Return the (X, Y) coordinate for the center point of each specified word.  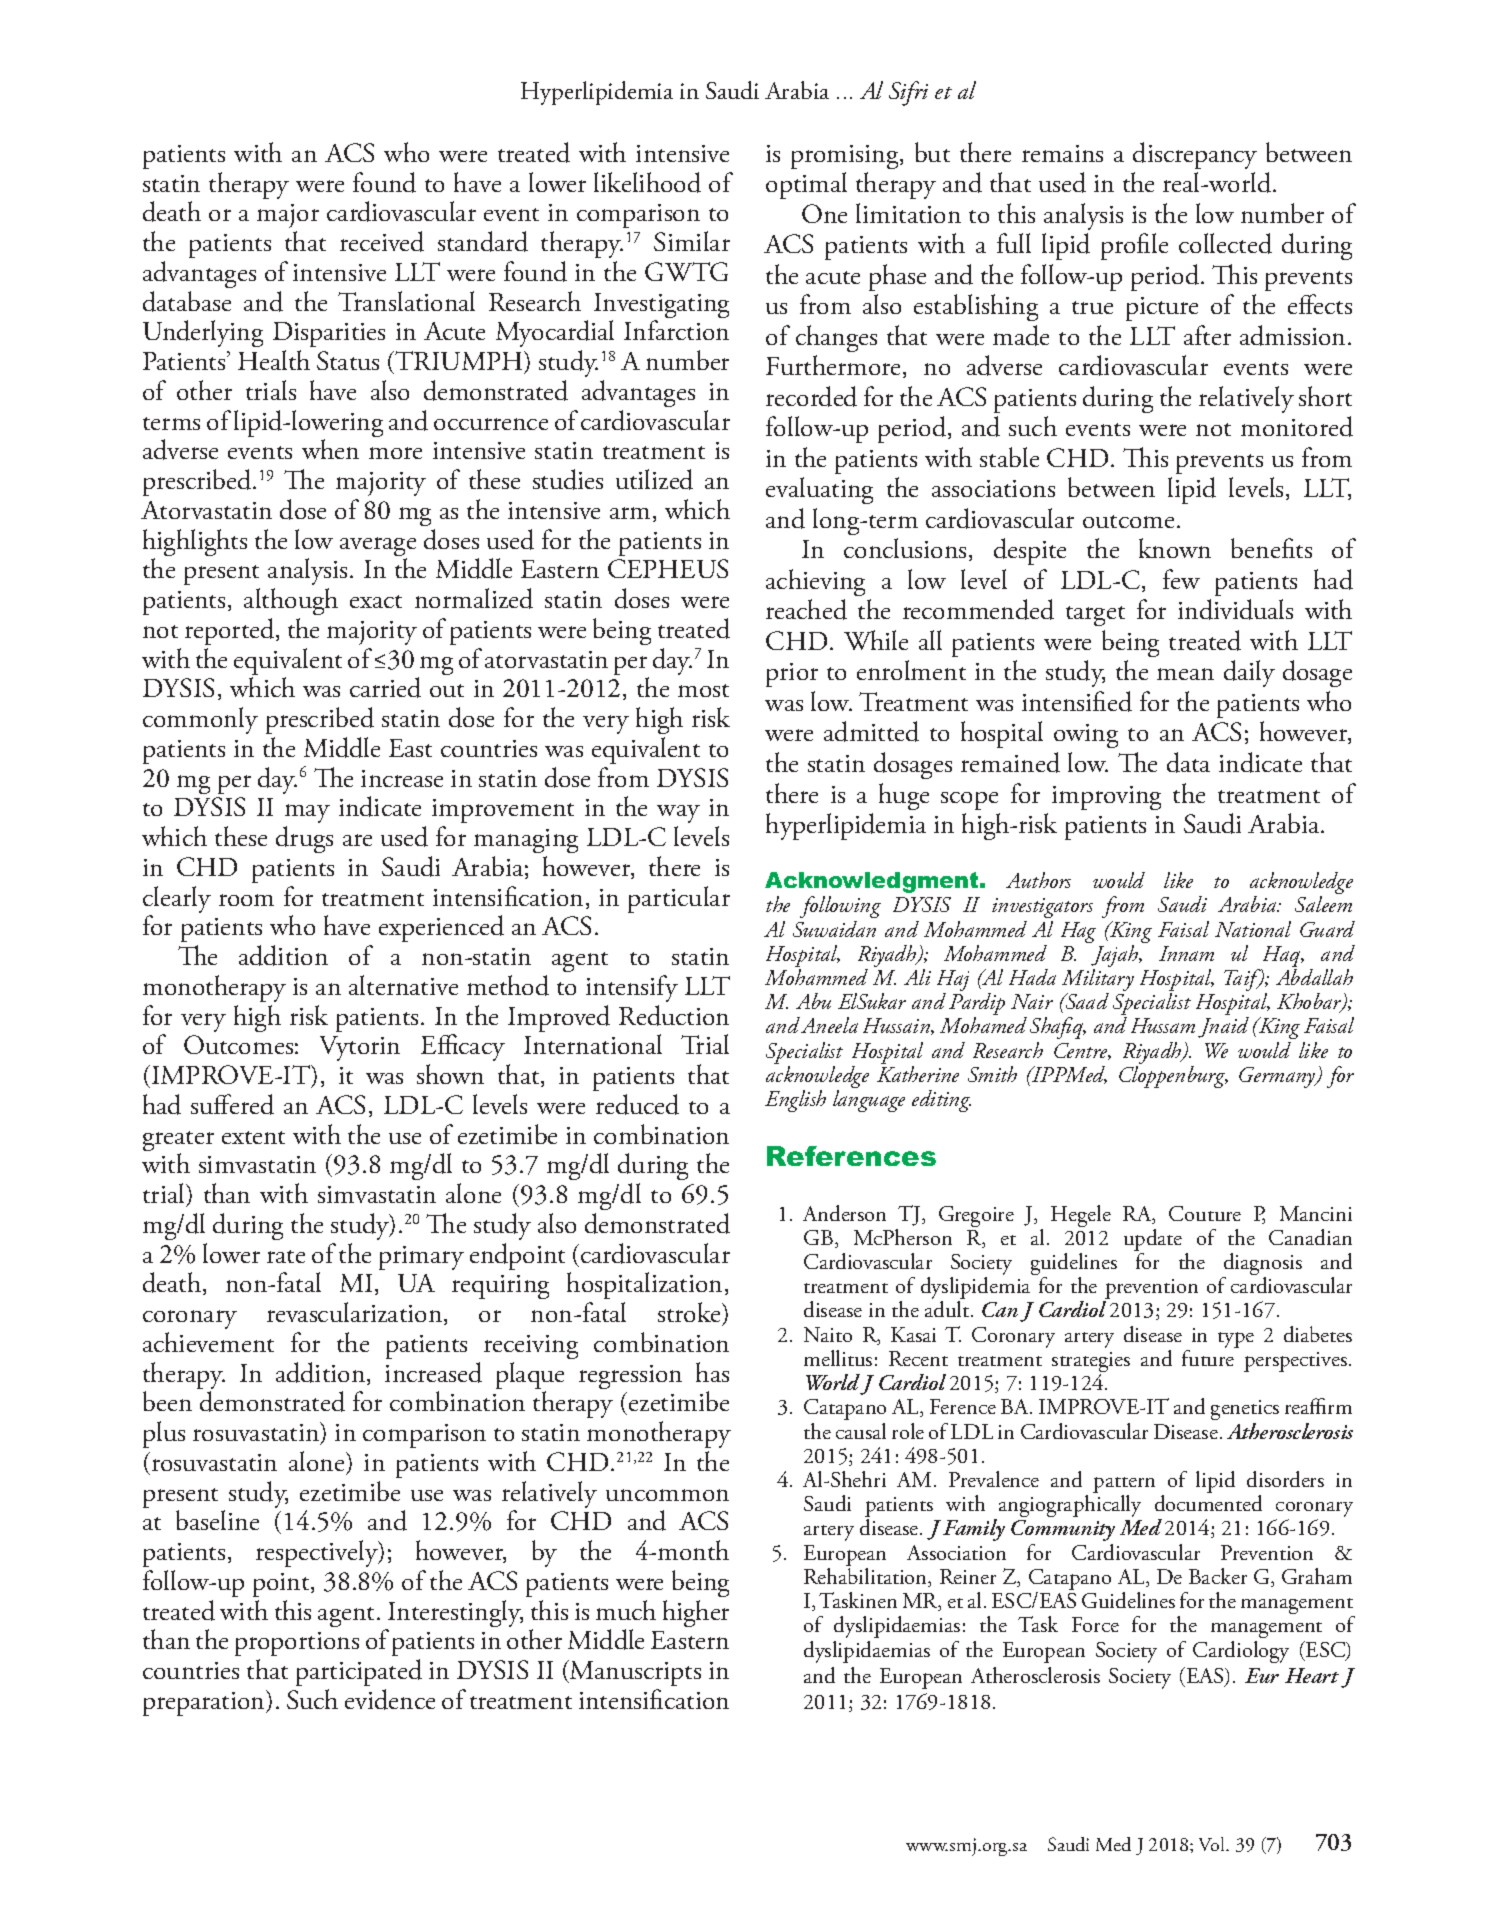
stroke (690, 1312)
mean (1185, 674)
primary (421, 1258)
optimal (806, 185)
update (1153, 1241)
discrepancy (1195, 155)
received (382, 241)
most (703, 690)
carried (385, 687)
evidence (390, 1699)
